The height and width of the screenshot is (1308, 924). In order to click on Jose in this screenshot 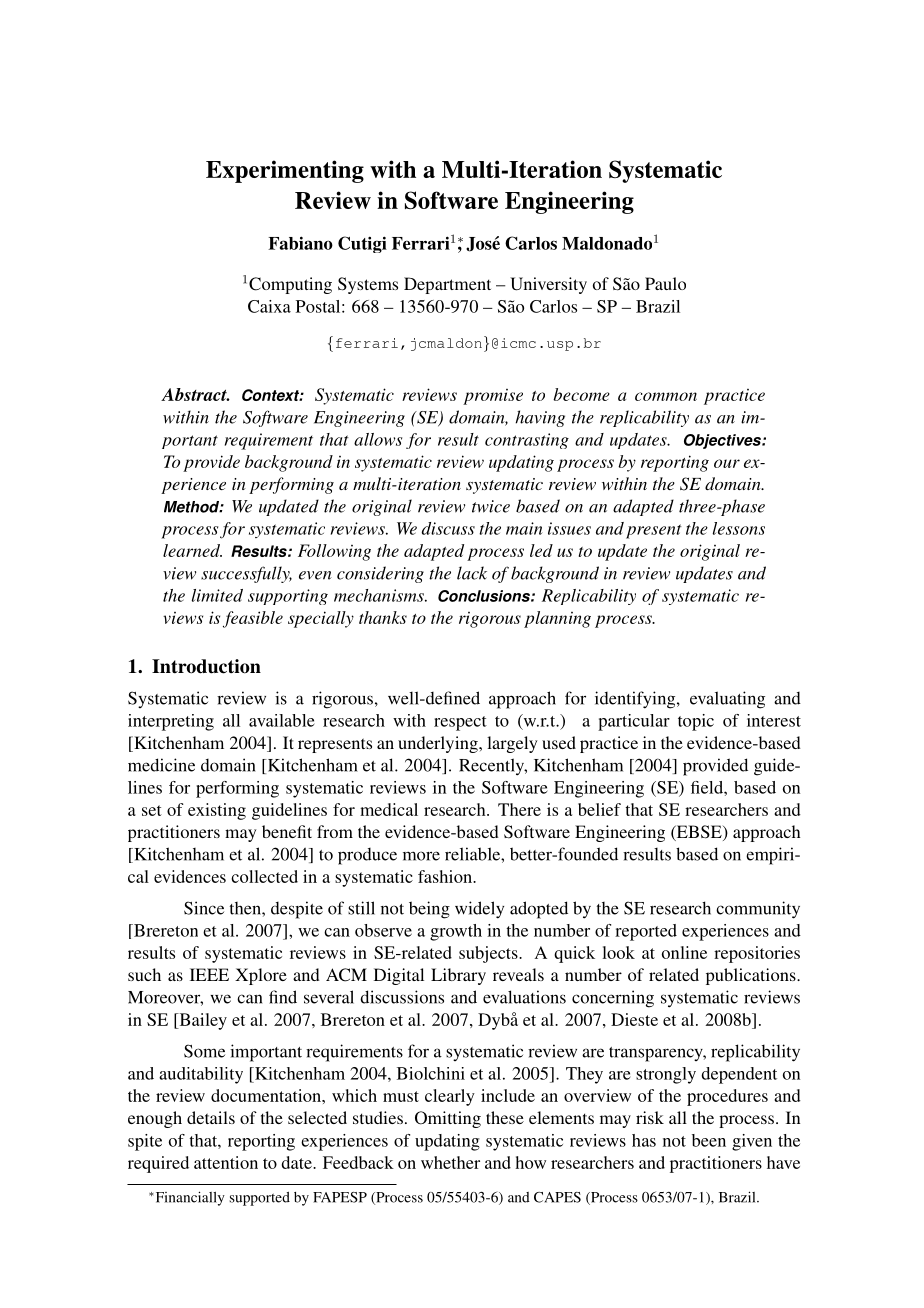, I will do `click(483, 244)`.
